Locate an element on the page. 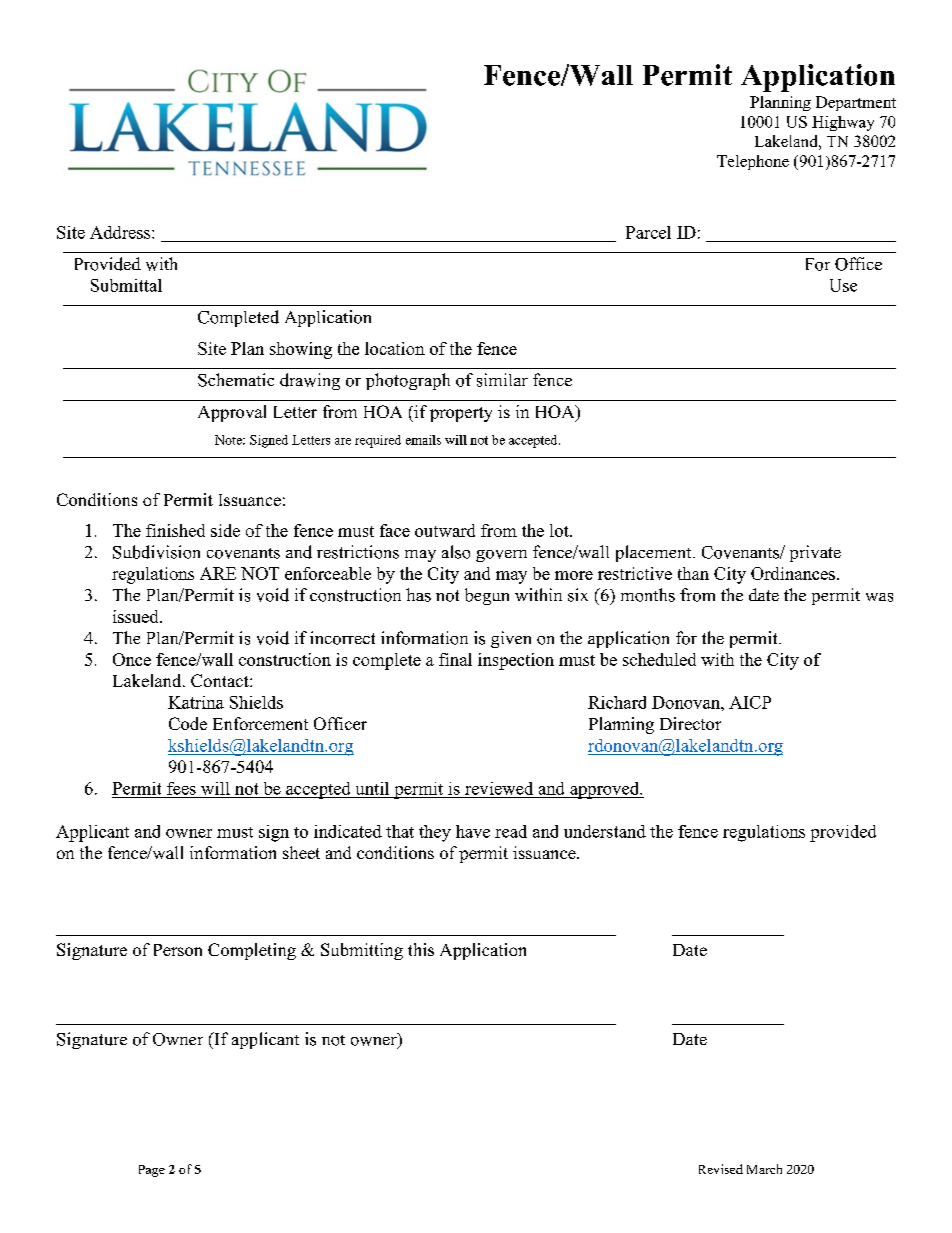 The image size is (952, 1233). Ordinances is located at coordinates (793, 573).
